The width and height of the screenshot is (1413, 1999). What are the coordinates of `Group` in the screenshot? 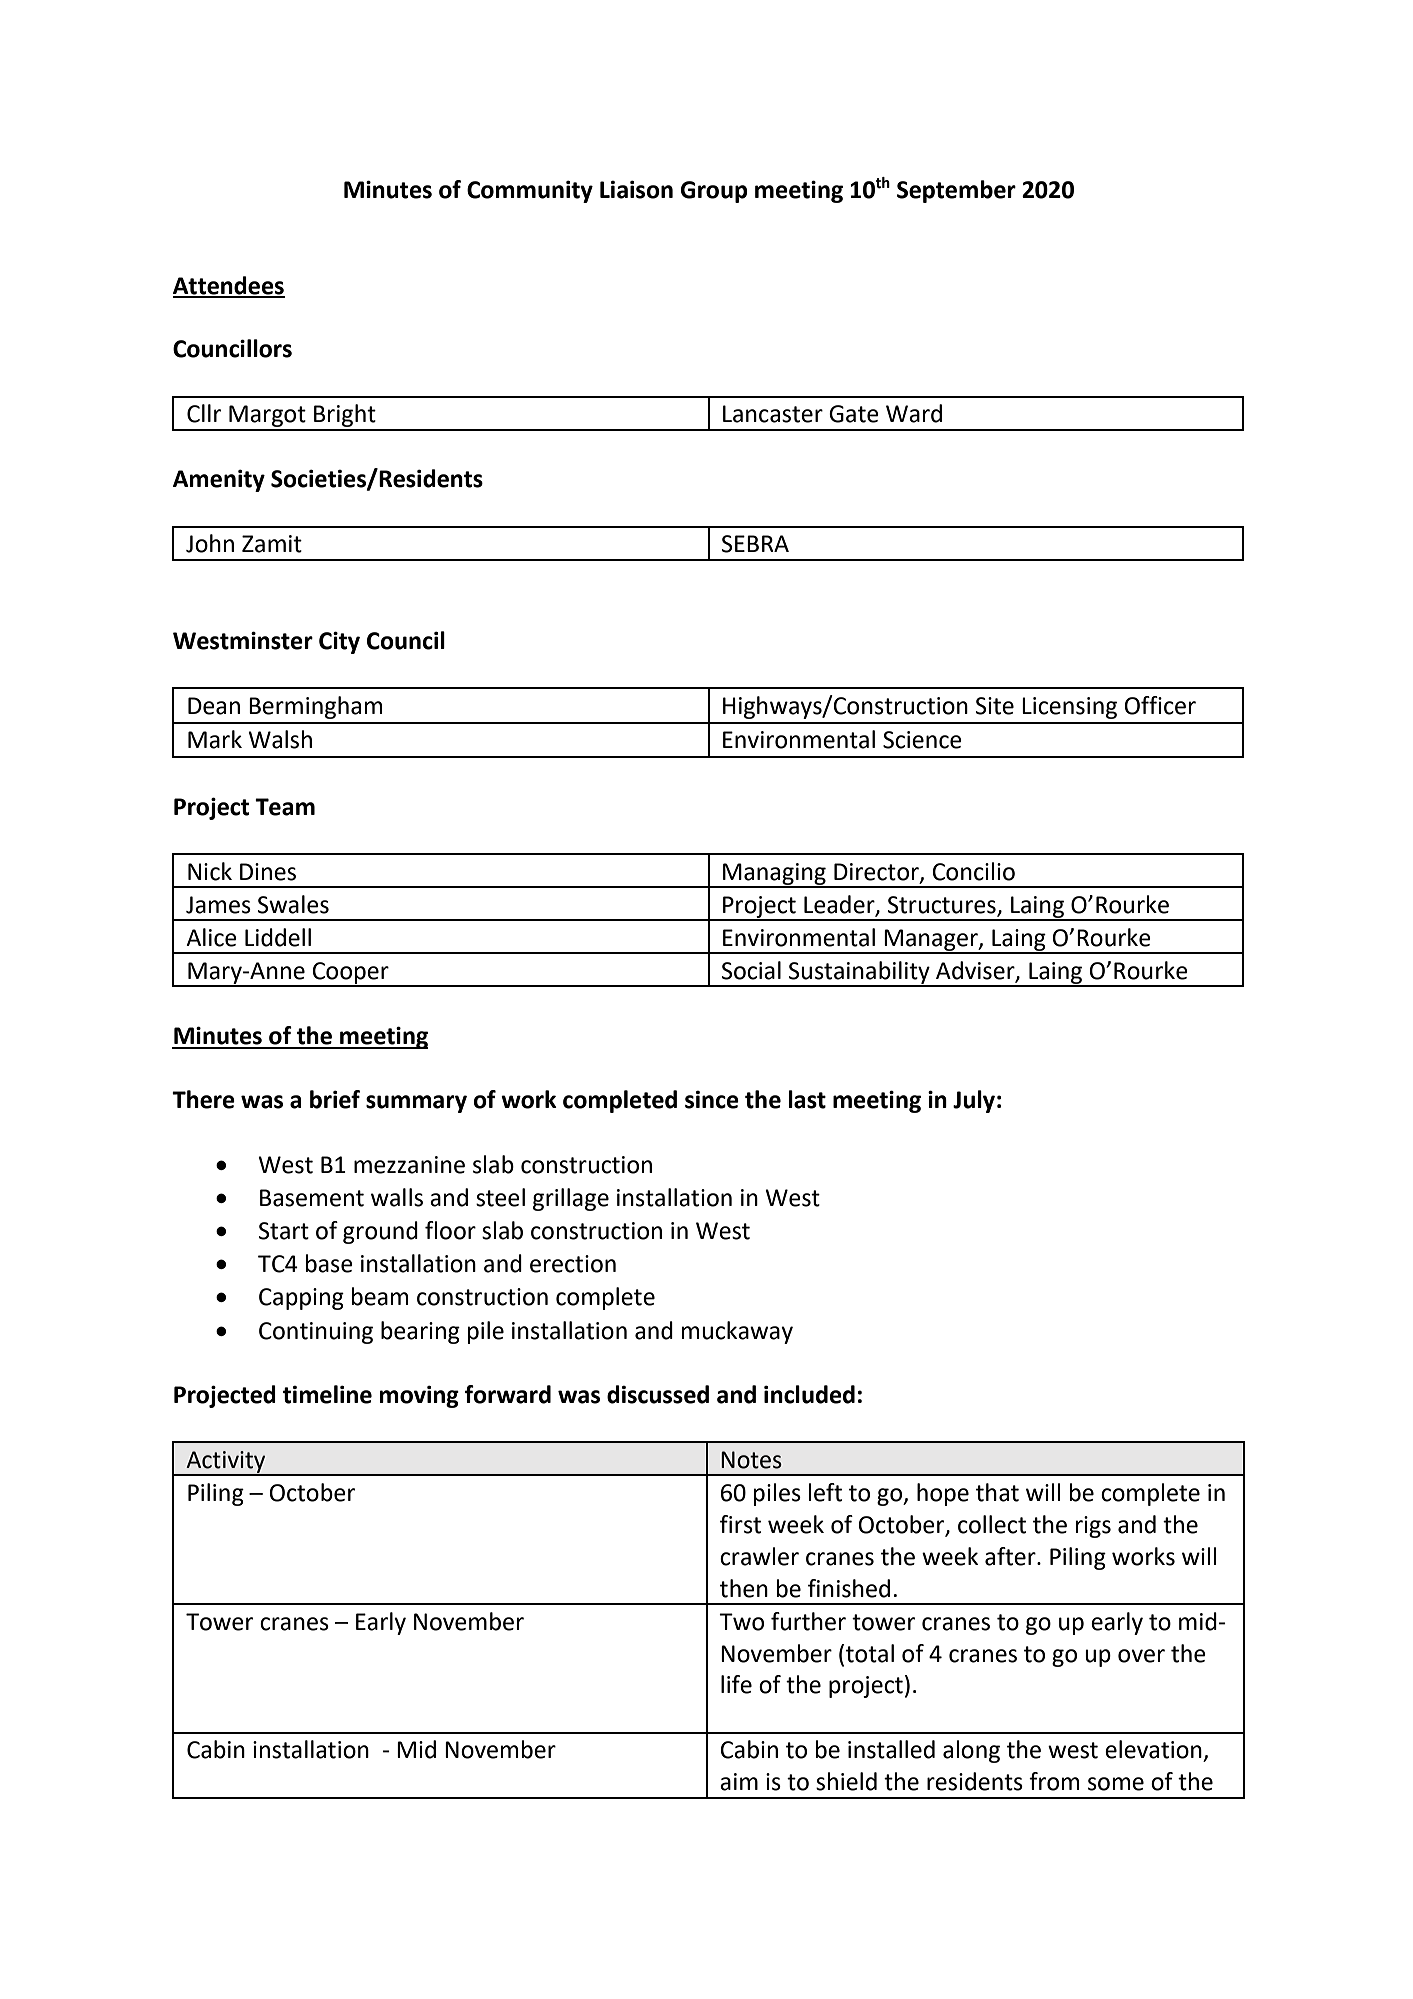 It's located at (714, 192).
